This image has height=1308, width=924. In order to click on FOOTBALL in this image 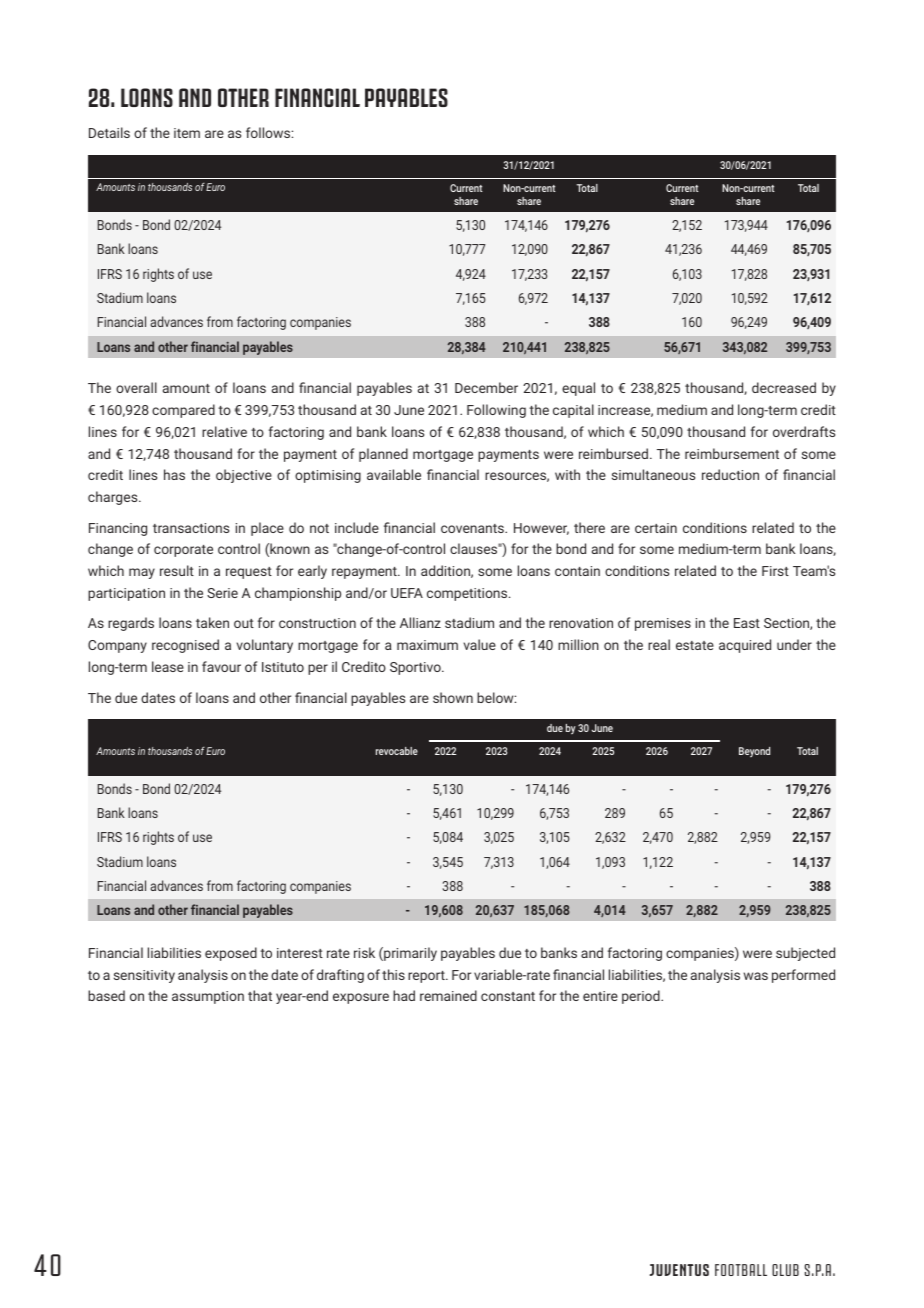, I will do `click(741, 1270)`.
